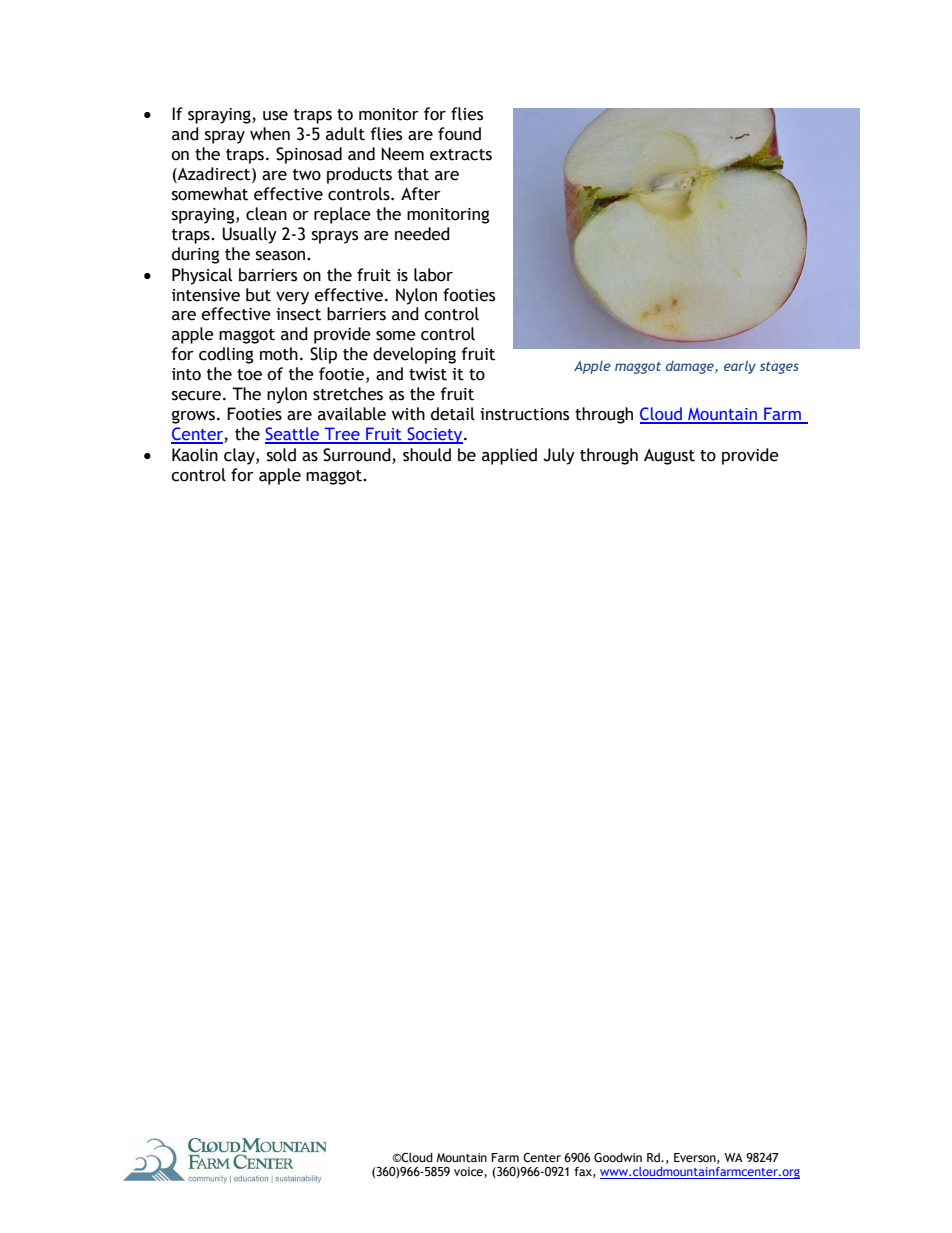 The height and width of the document is (1233, 952). Describe the element at coordinates (669, 457) in the document. I see `August` at that location.
